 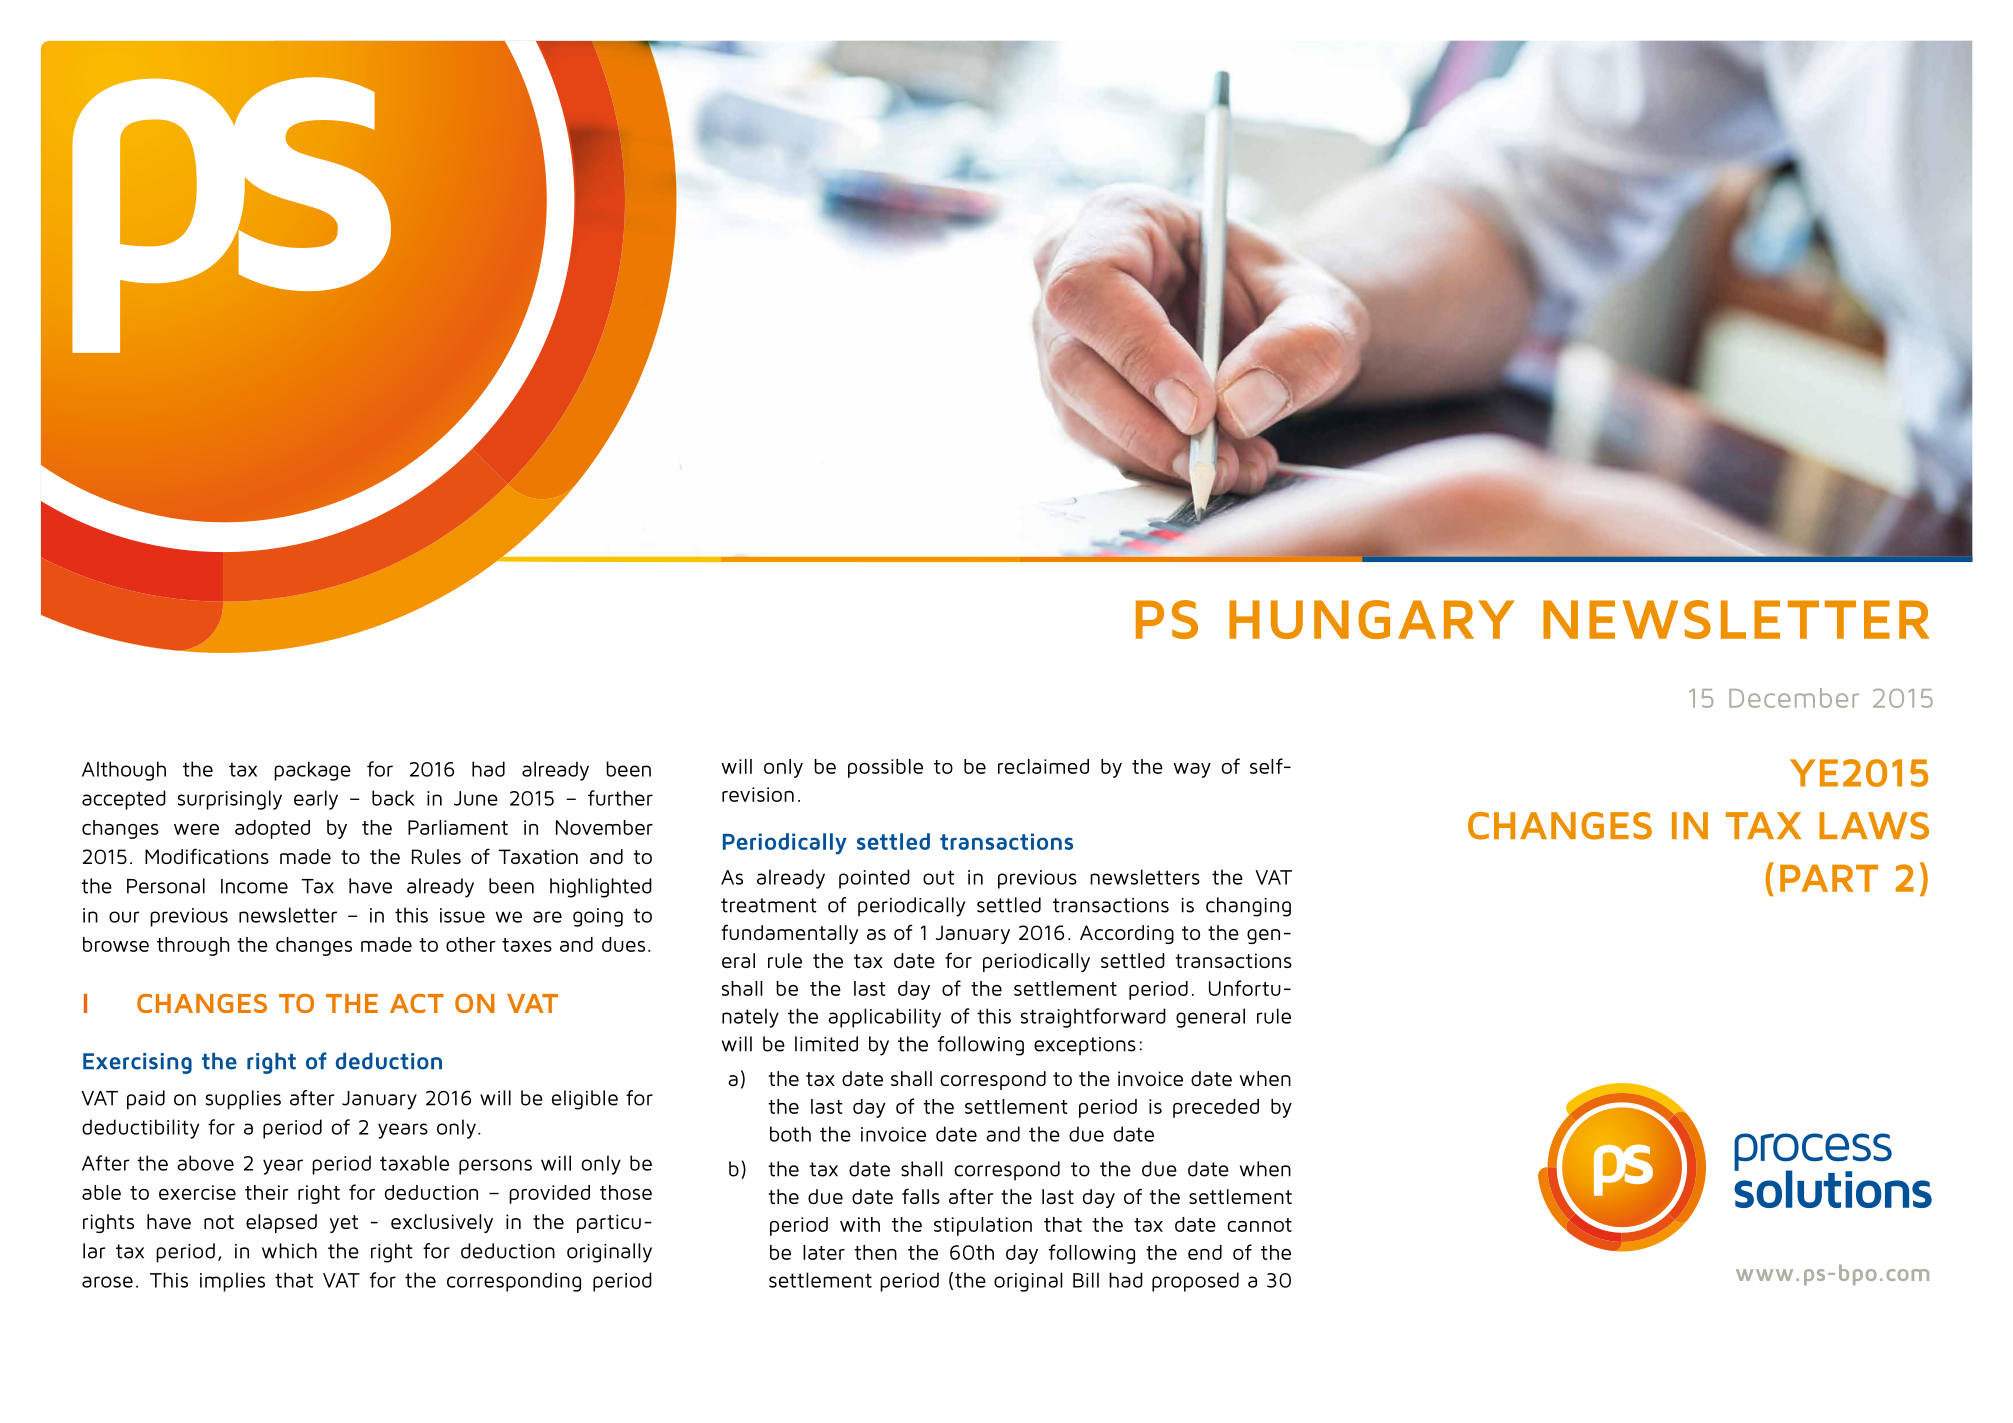 I want to click on which, so click(x=289, y=1251).
